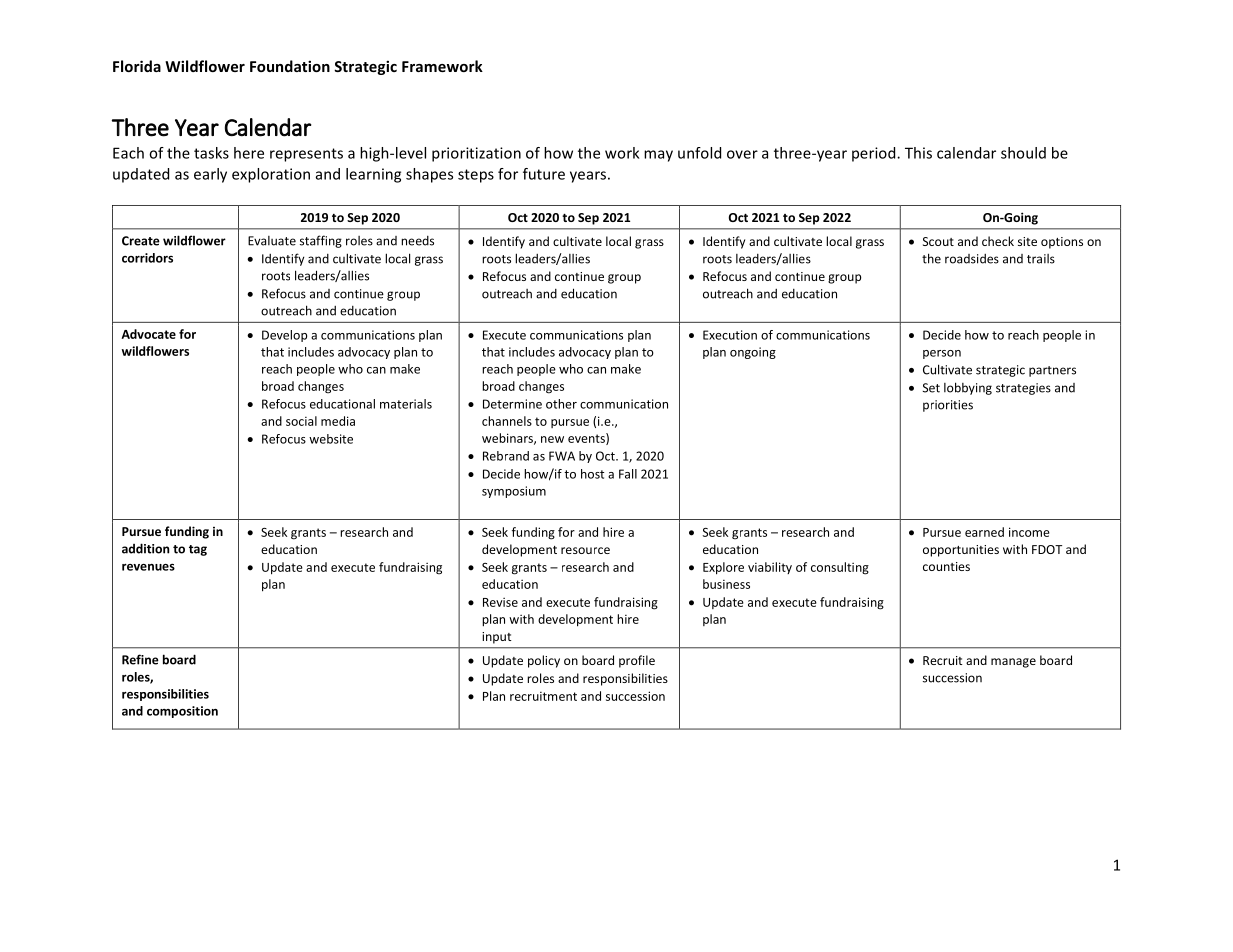 The width and height of the document is (1233, 952). What do you see at coordinates (1013, 663) in the document?
I see `manage` at bounding box center [1013, 663].
